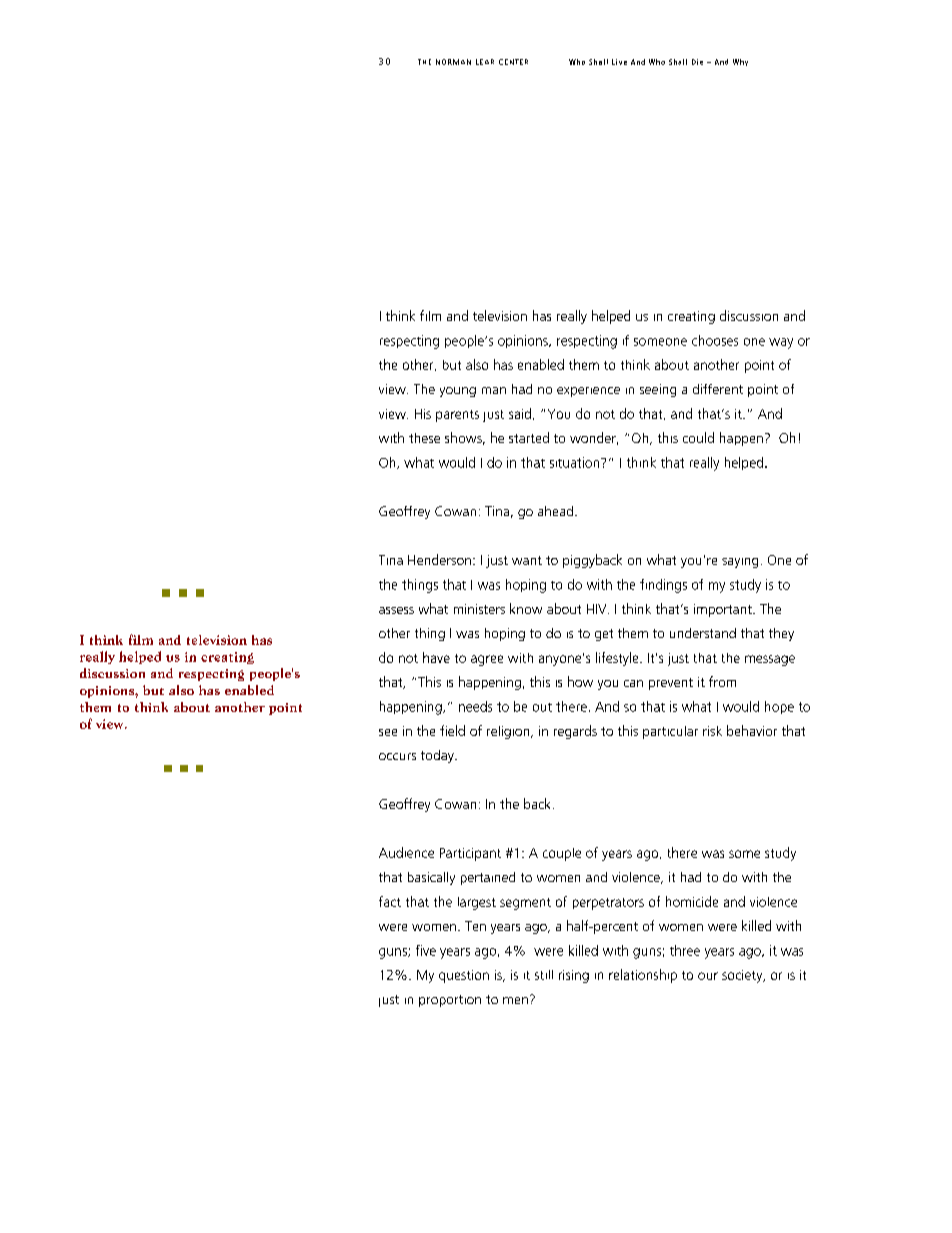 This page has height=1233, width=952. Describe the element at coordinates (458, 392) in the page. I see `young` at that location.
